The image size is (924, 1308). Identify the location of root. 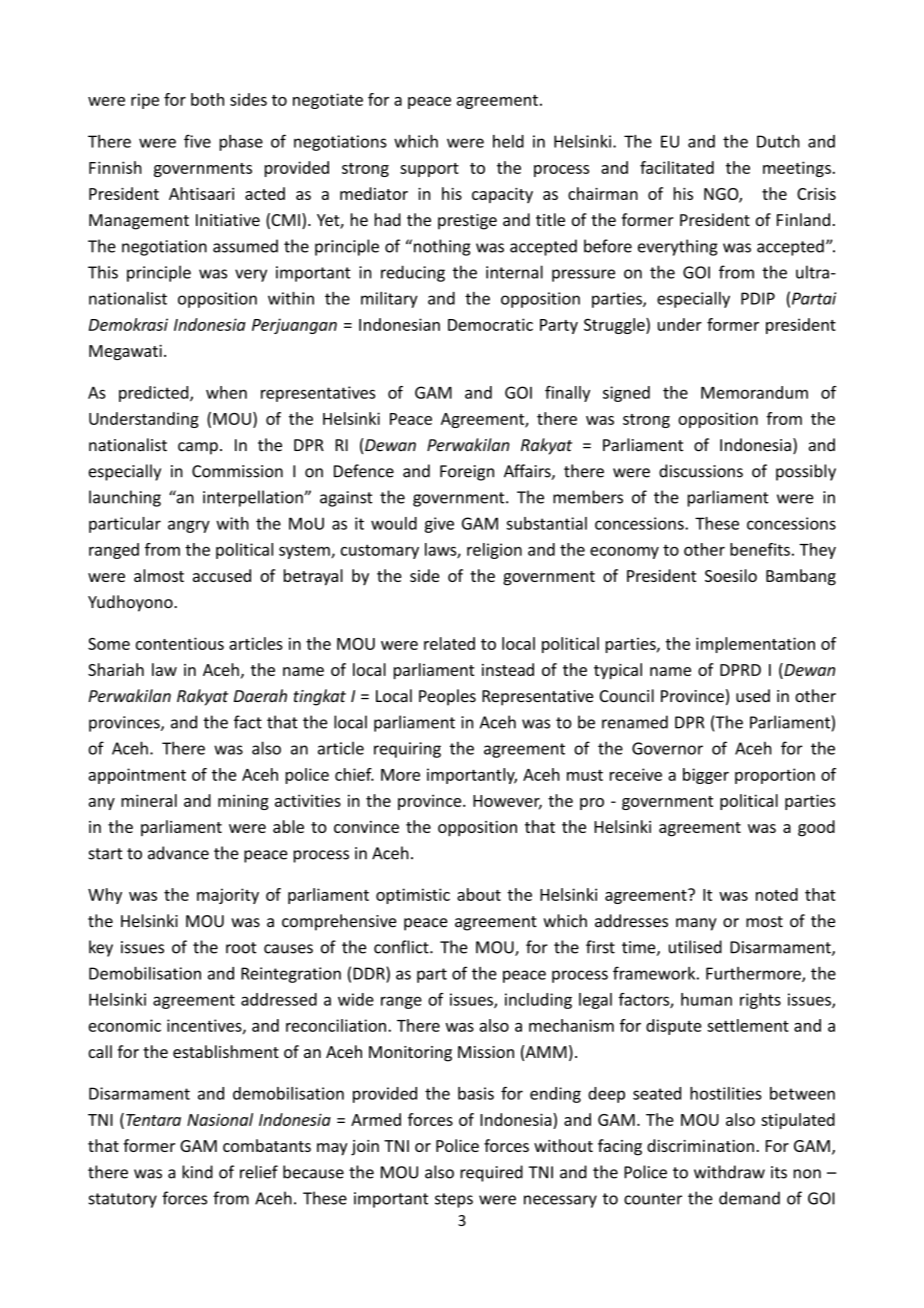
(241, 948).
